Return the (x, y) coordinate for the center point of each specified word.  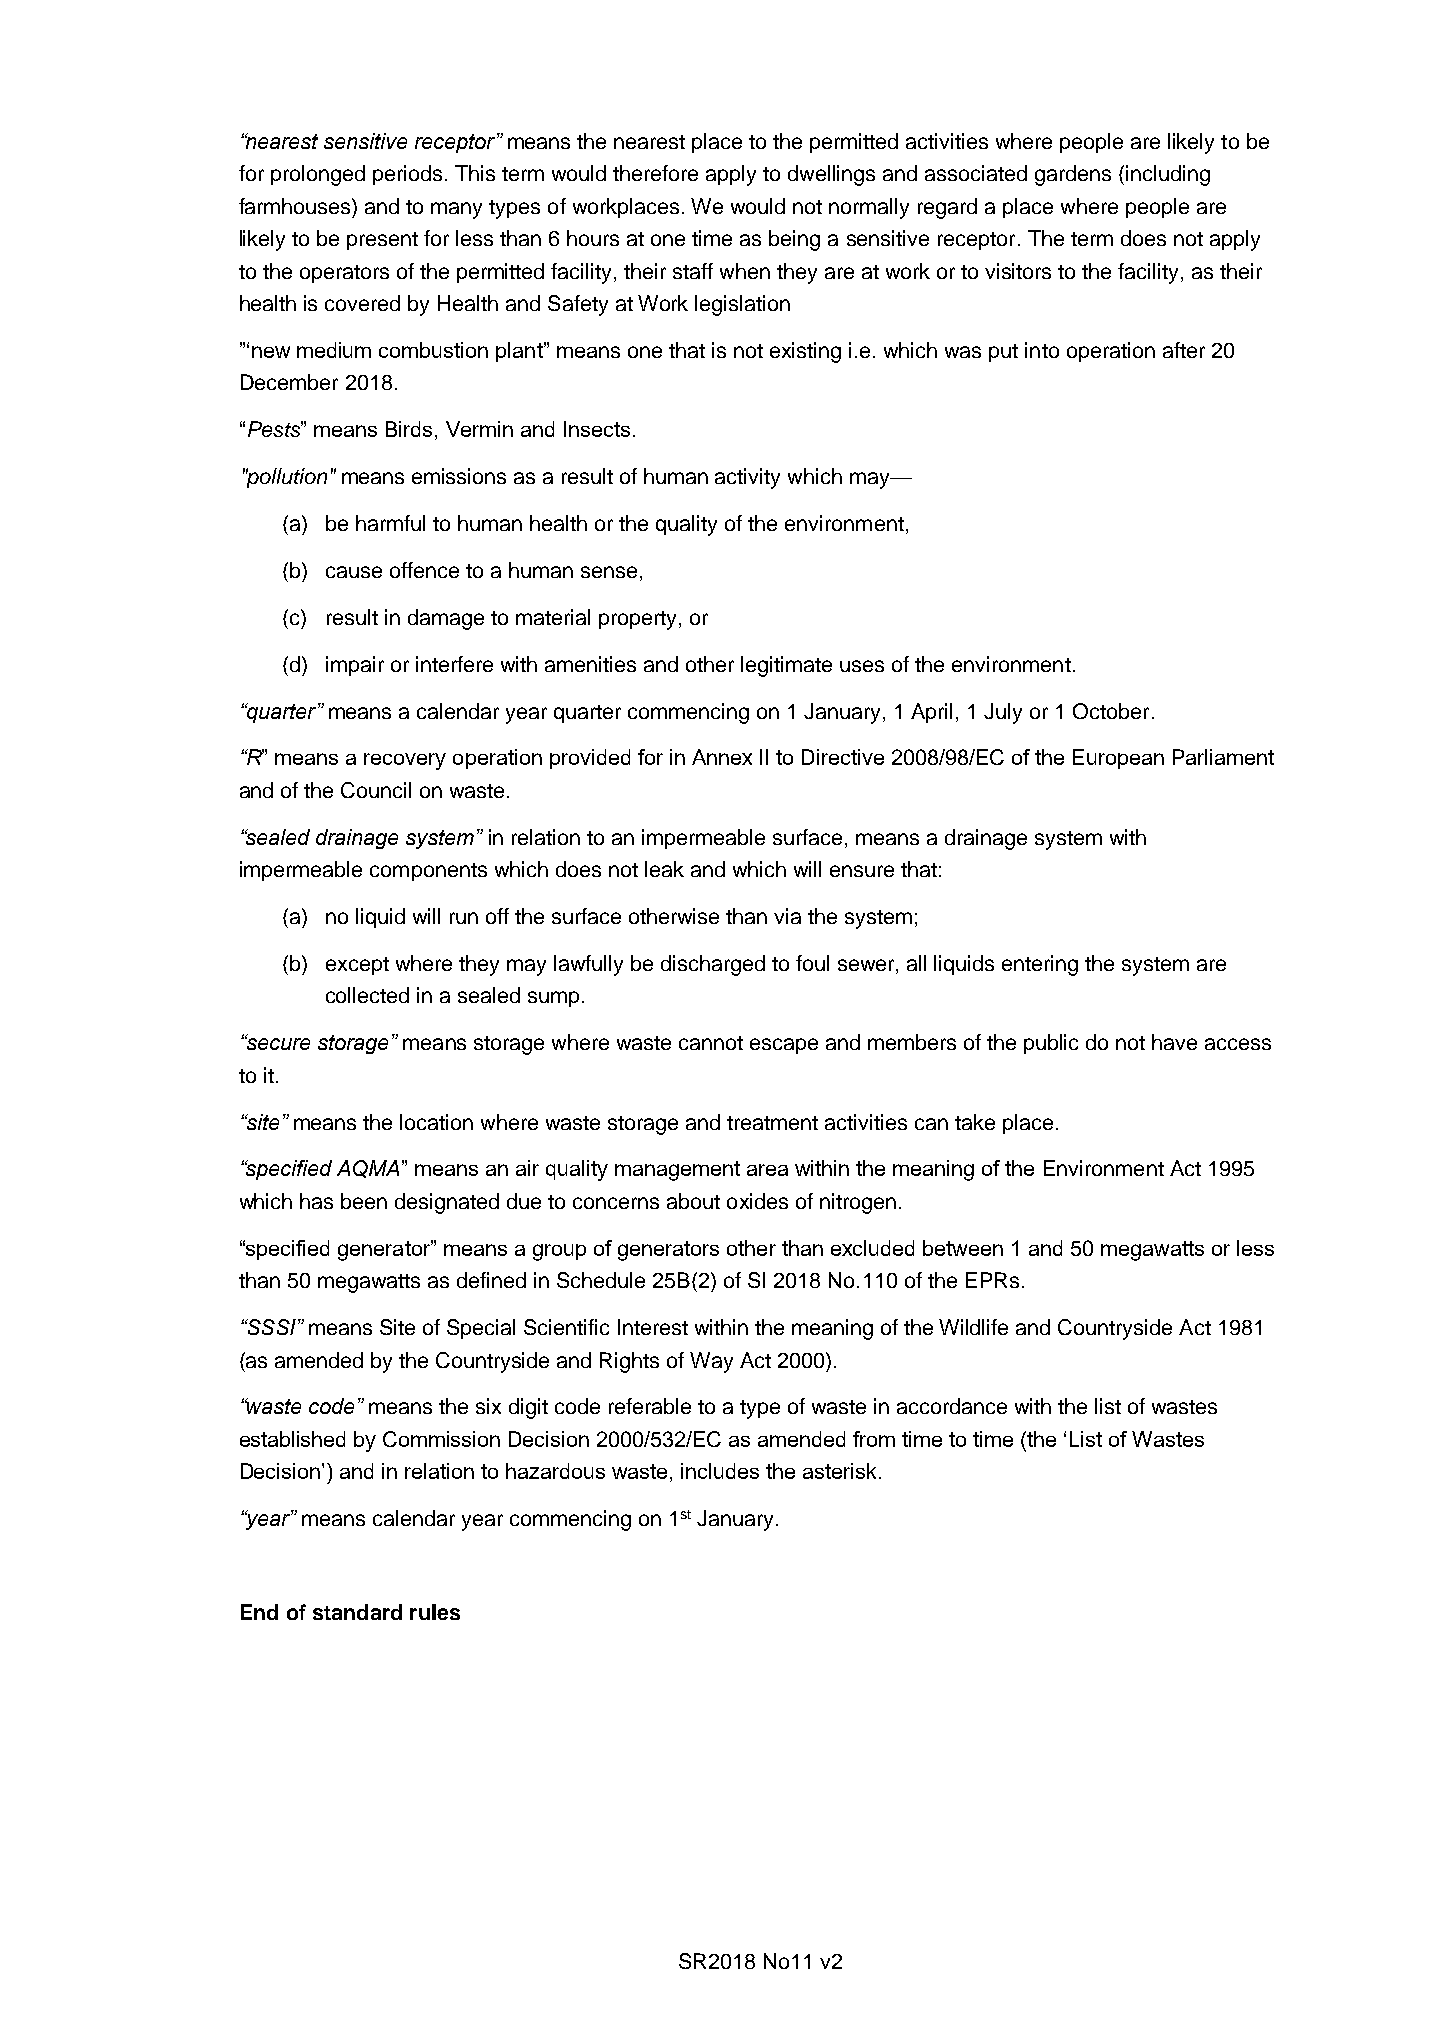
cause (354, 572)
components (428, 872)
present (382, 241)
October (1111, 711)
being (794, 240)
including (1168, 175)
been (364, 1201)
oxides (757, 1201)
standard (357, 1612)
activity (747, 478)
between (963, 1248)
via (787, 916)
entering (1040, 965)
